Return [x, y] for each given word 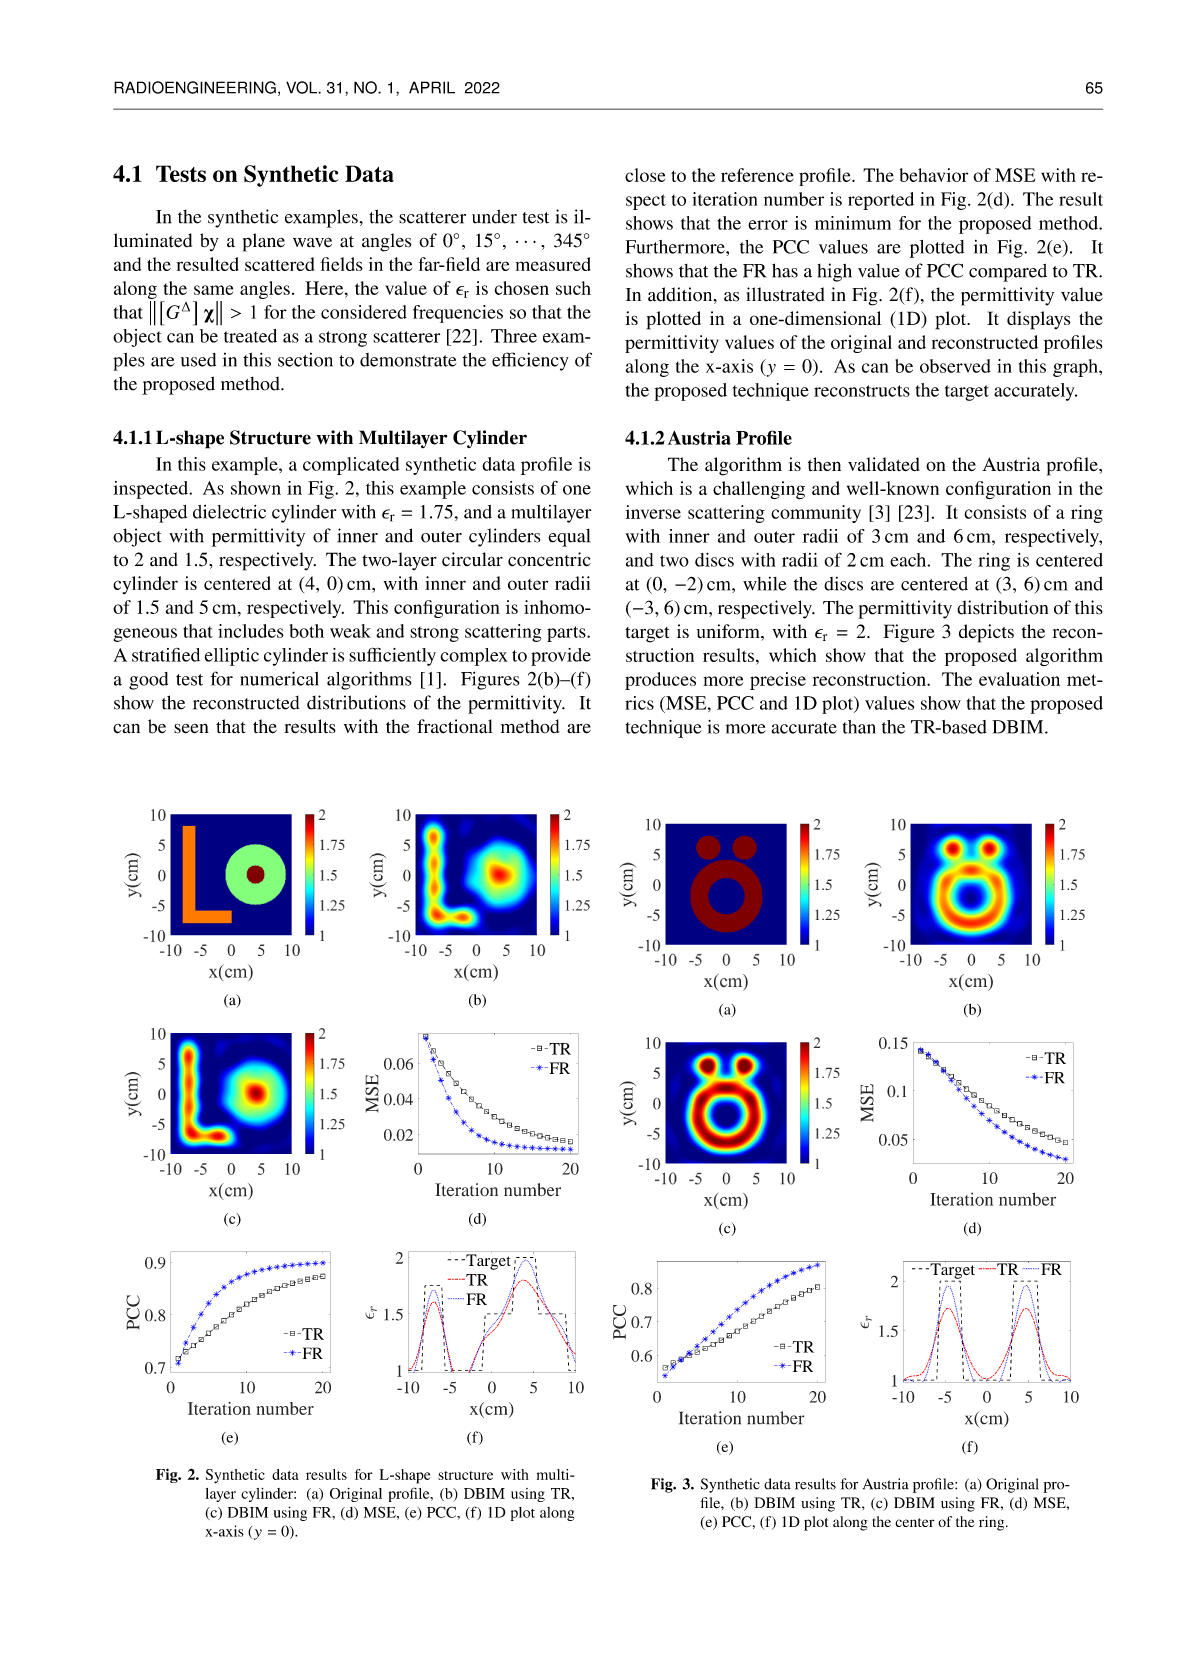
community [816, 514]
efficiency [530, 361]
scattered [279, 264]
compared [1008, 273]
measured [553, 264]
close [645, 175]
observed [955, 366]
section [305, 360]
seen [191, 729]
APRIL [432, 87]
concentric [549, 559]
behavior [934, 175]
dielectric [229, 512]
